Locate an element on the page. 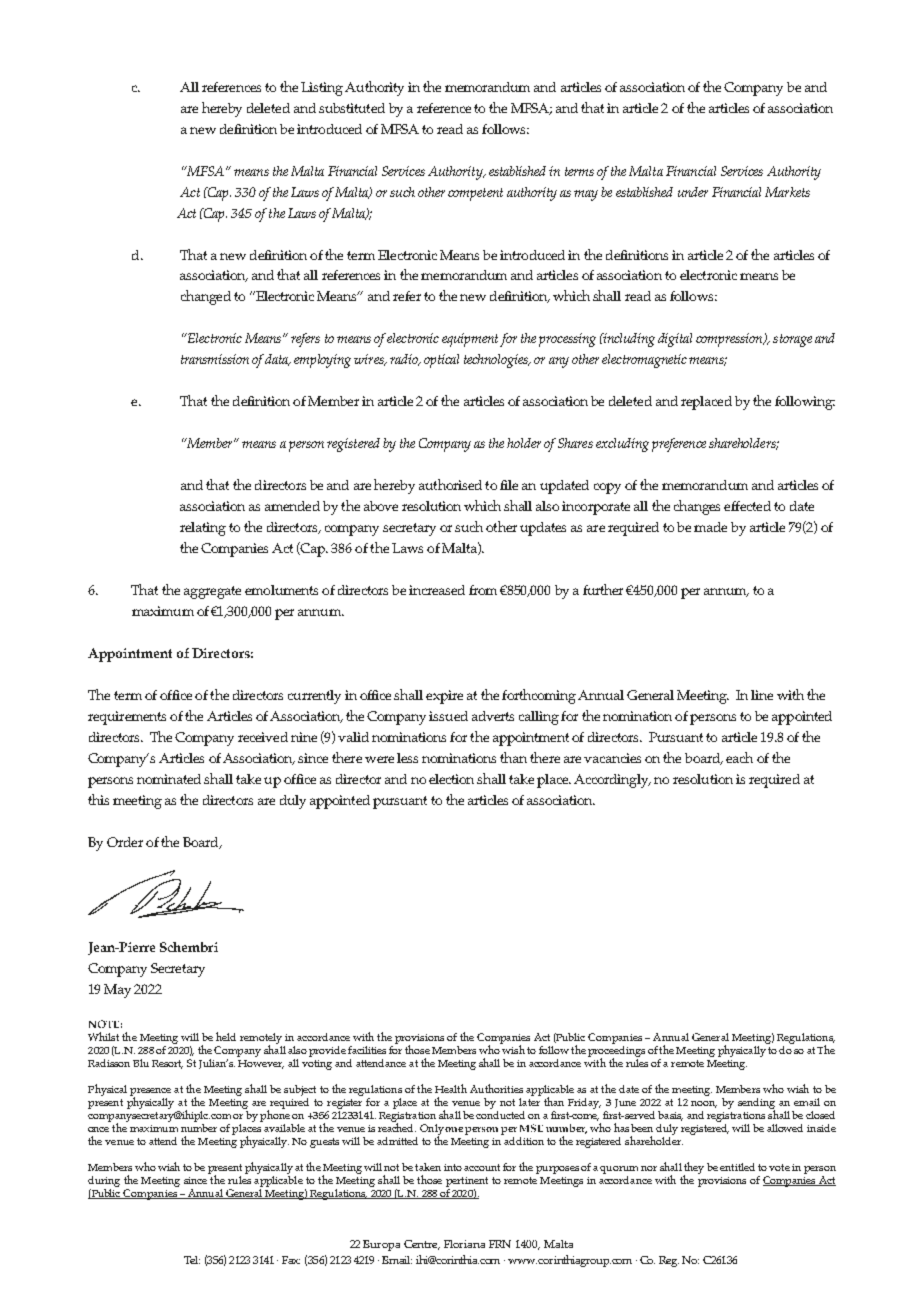 The height and width of the document is (1308, 924). Listing is located at coordinates (322, 89).
